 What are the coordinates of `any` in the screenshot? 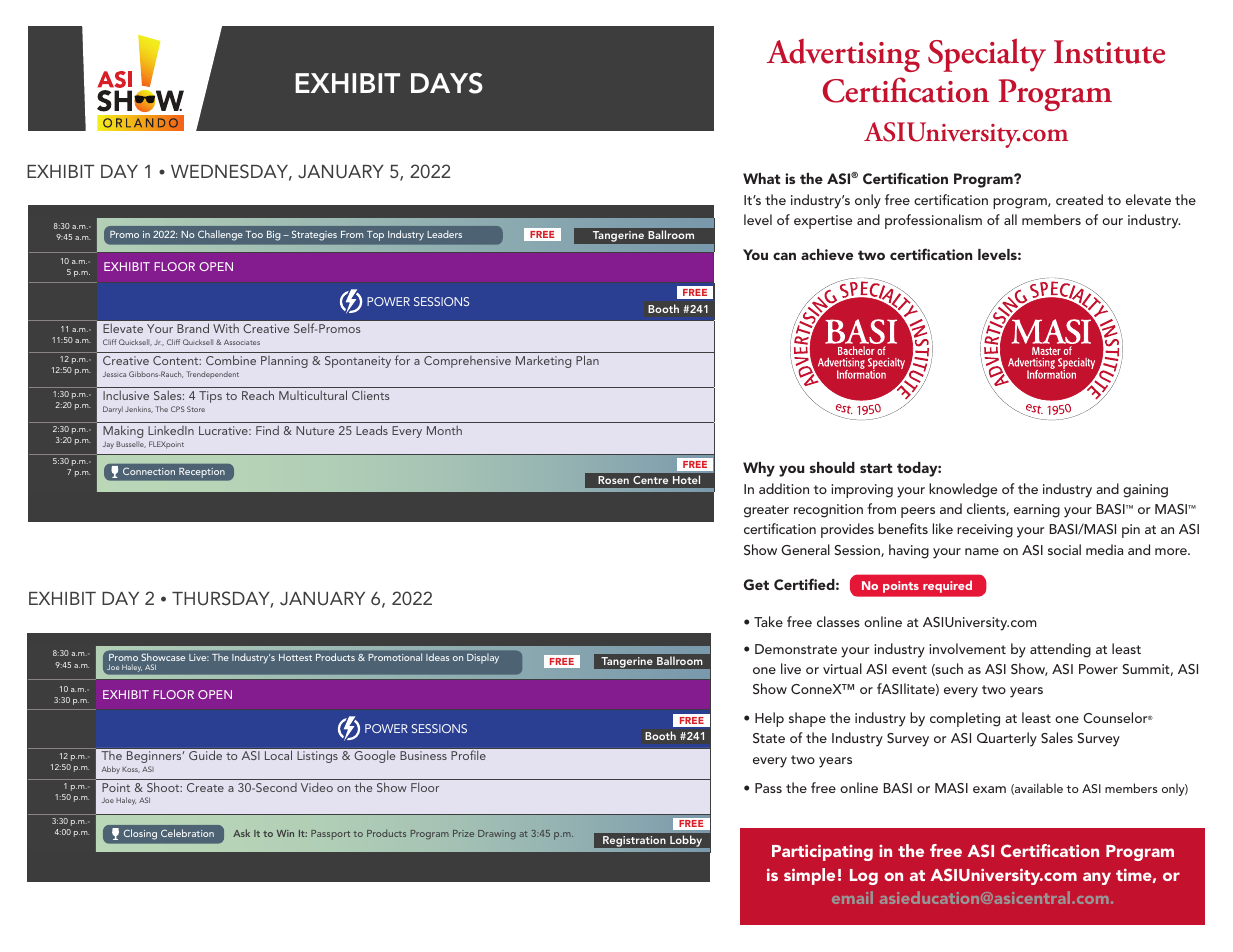 It's located at (1097, 878).
